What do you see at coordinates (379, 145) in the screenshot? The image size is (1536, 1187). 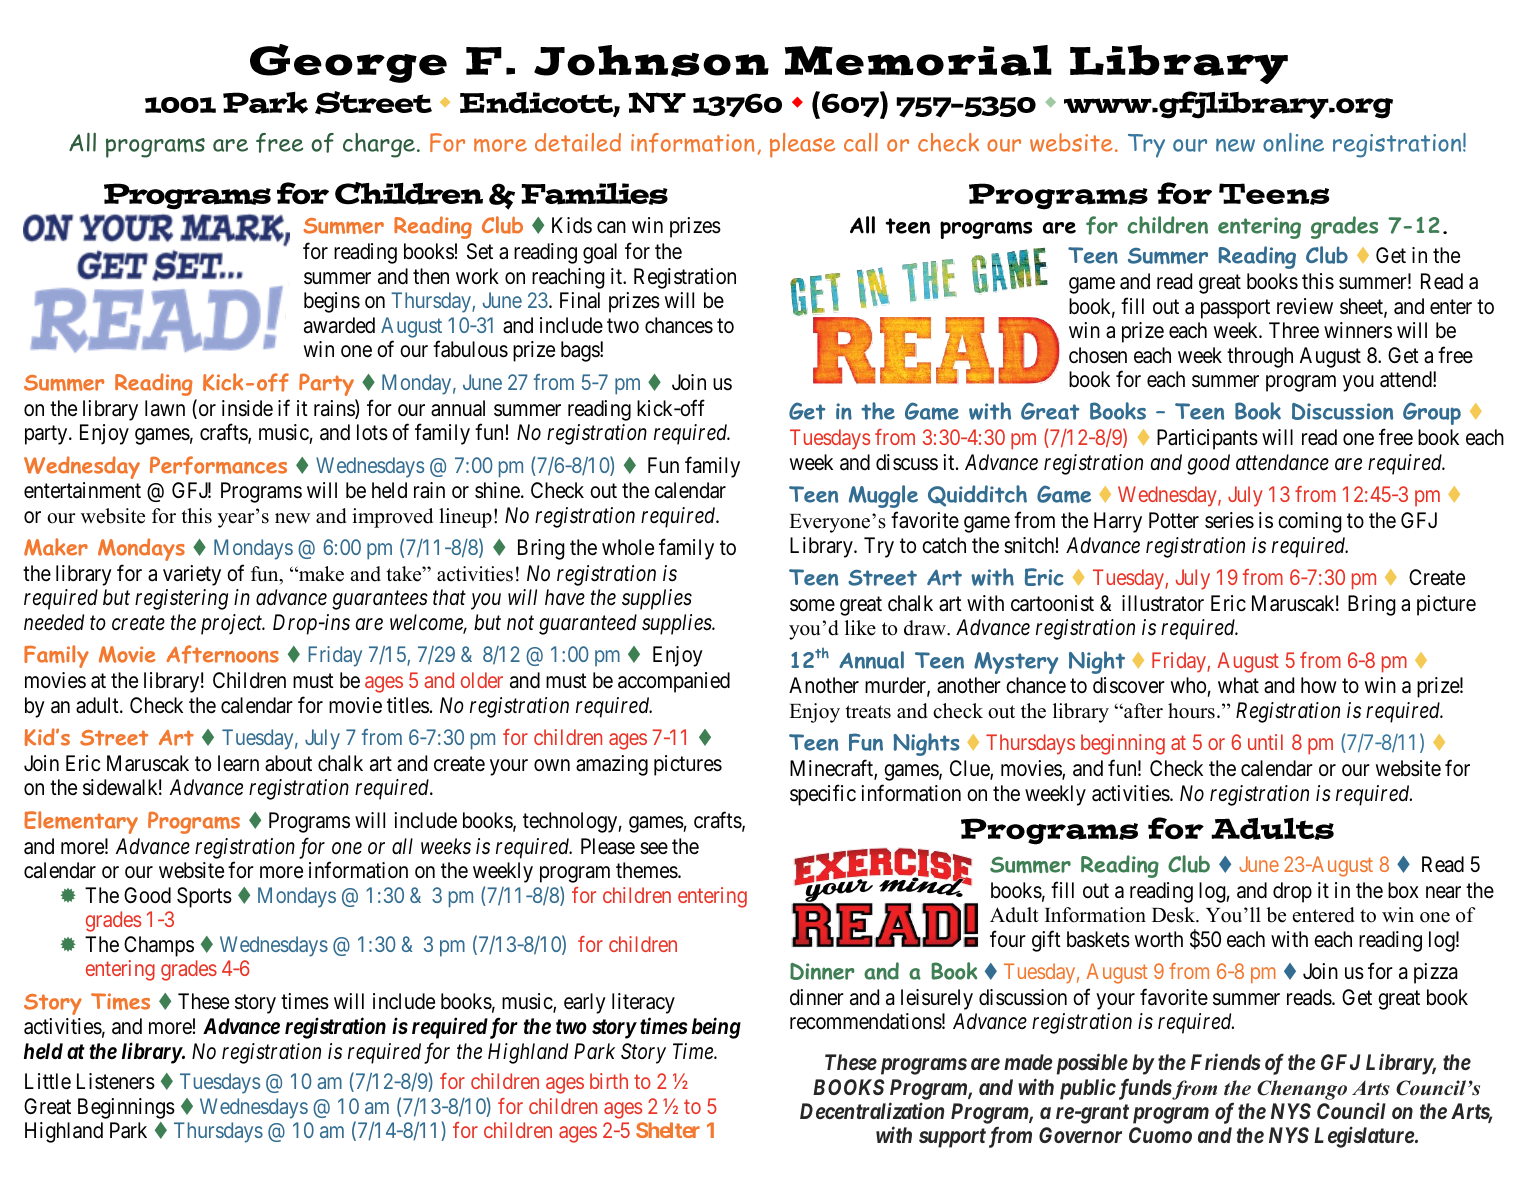 I see `charge` at bounding box center [379, 145].
